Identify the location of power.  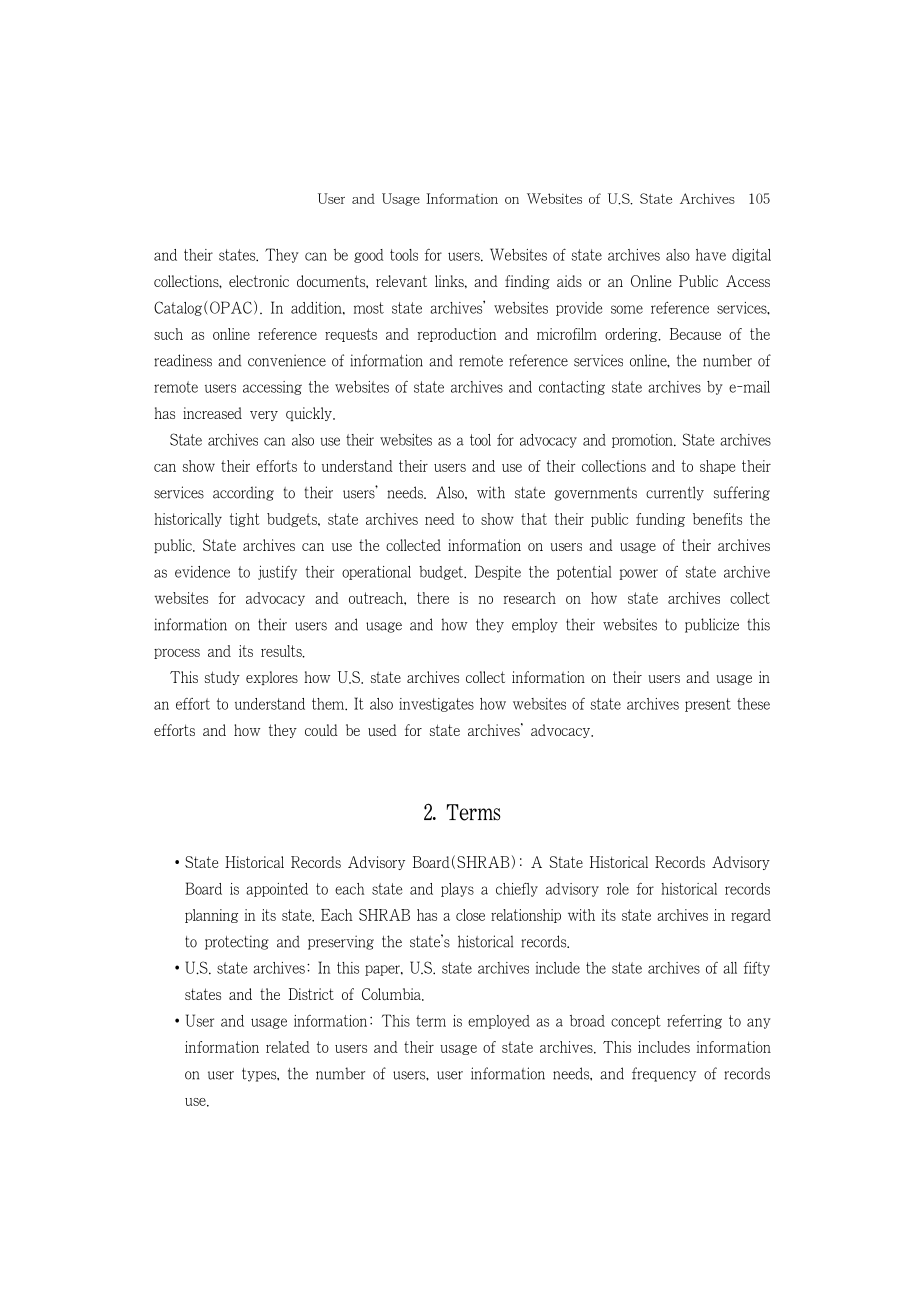
(638, 574).
